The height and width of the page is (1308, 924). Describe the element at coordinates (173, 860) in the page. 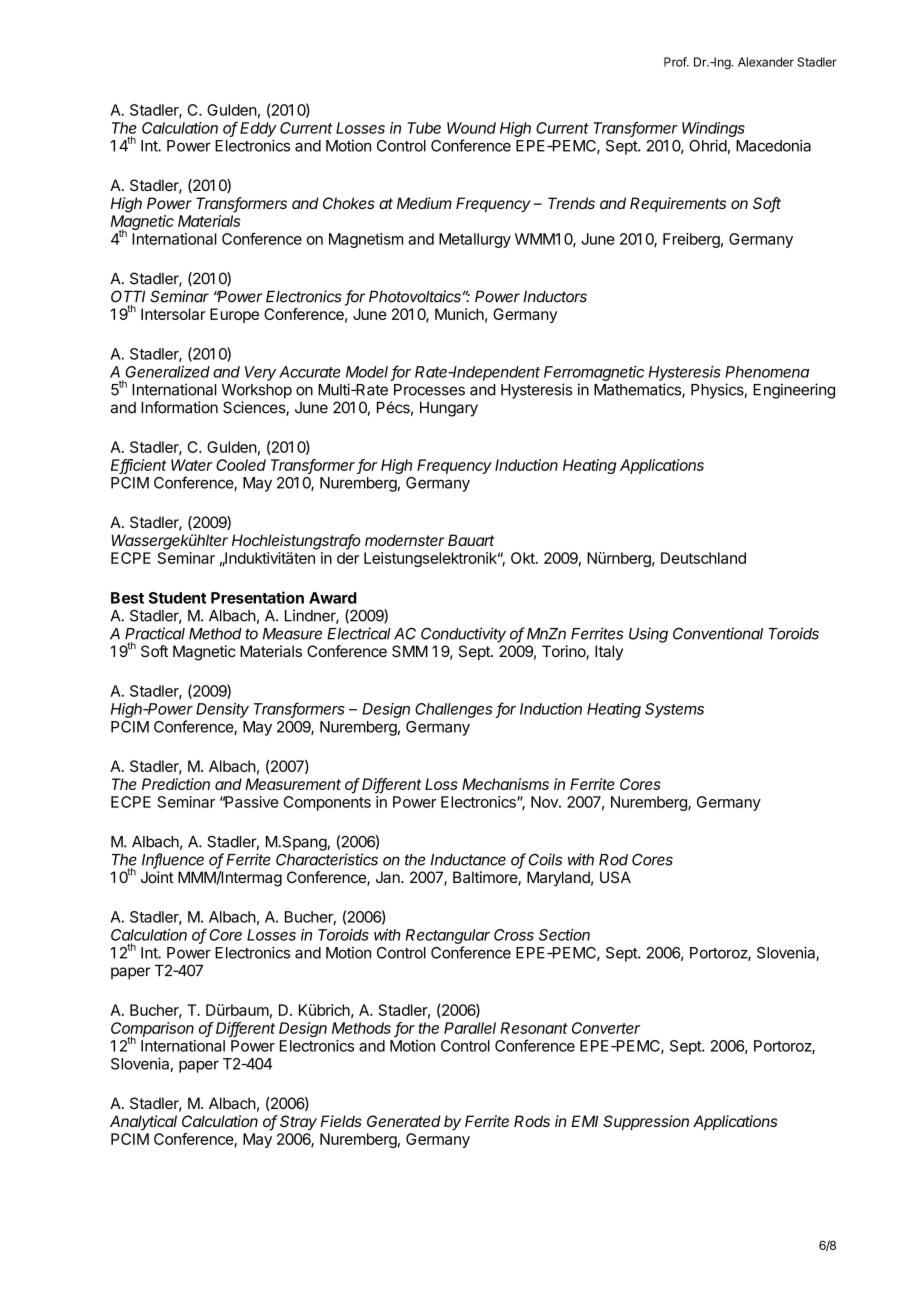

I see `Influence` at that location.
